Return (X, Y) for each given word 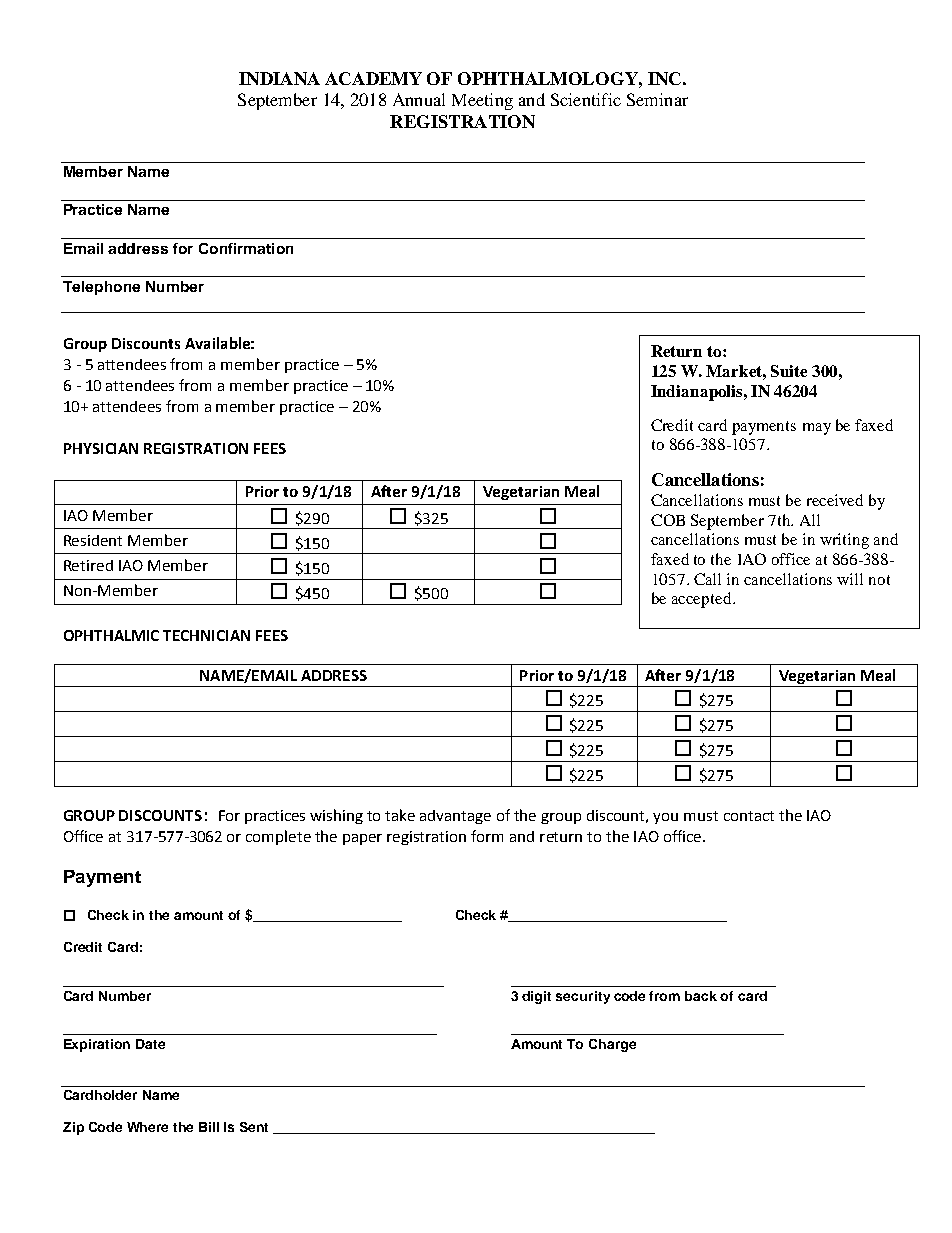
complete (278, 837)
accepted (703, 600)
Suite (789, 371)
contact (749, 816)
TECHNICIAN (206, 635)
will (850, 579)
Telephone (101, 288)
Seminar (657, 99)
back (701, 996)
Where (147, 1127)
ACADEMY (373, 78)
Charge (612, 1045)
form (487, 836)
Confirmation (246, 248)
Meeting (482, 101)
